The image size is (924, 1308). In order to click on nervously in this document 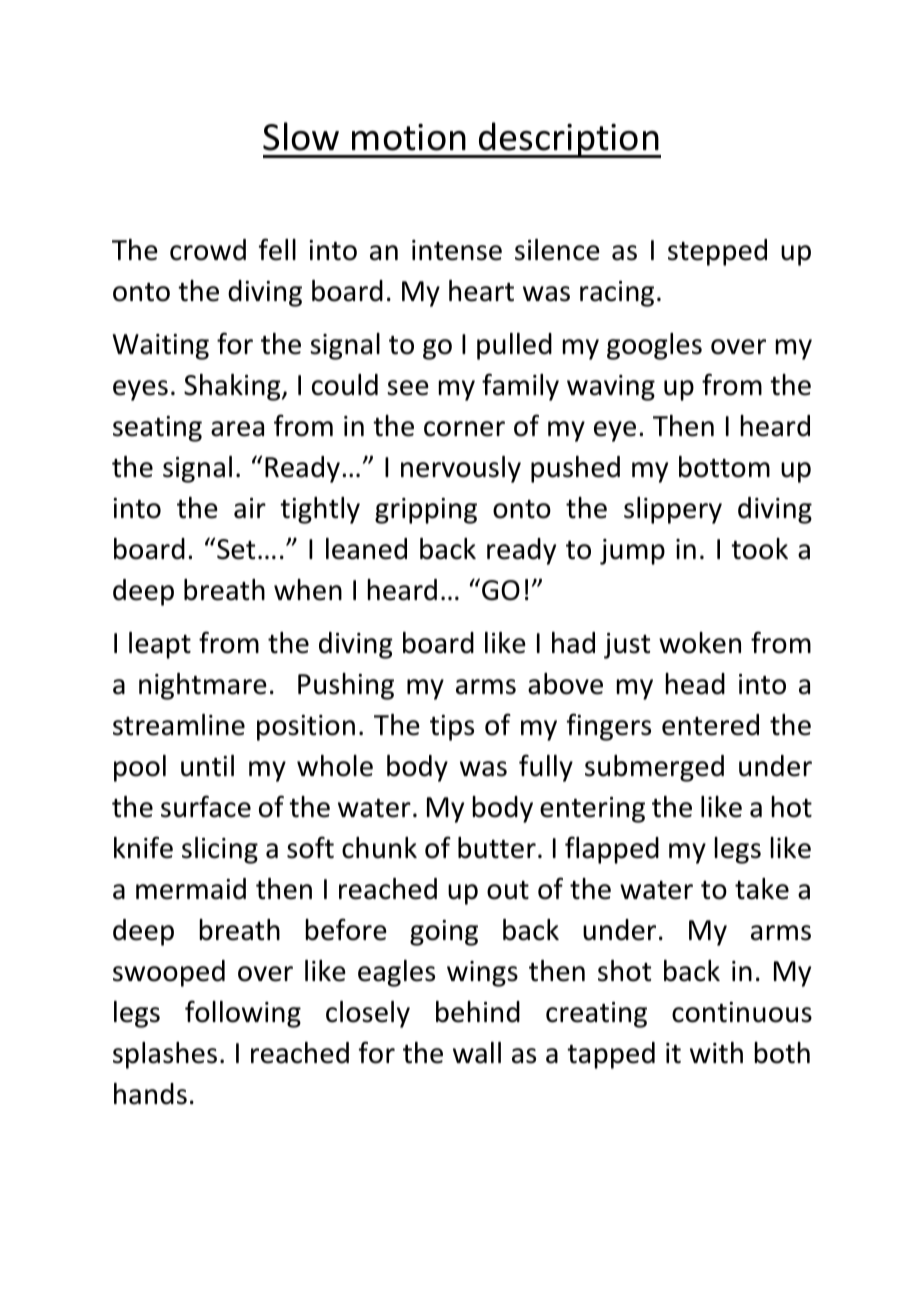, I will do `click(461, 469)`.
